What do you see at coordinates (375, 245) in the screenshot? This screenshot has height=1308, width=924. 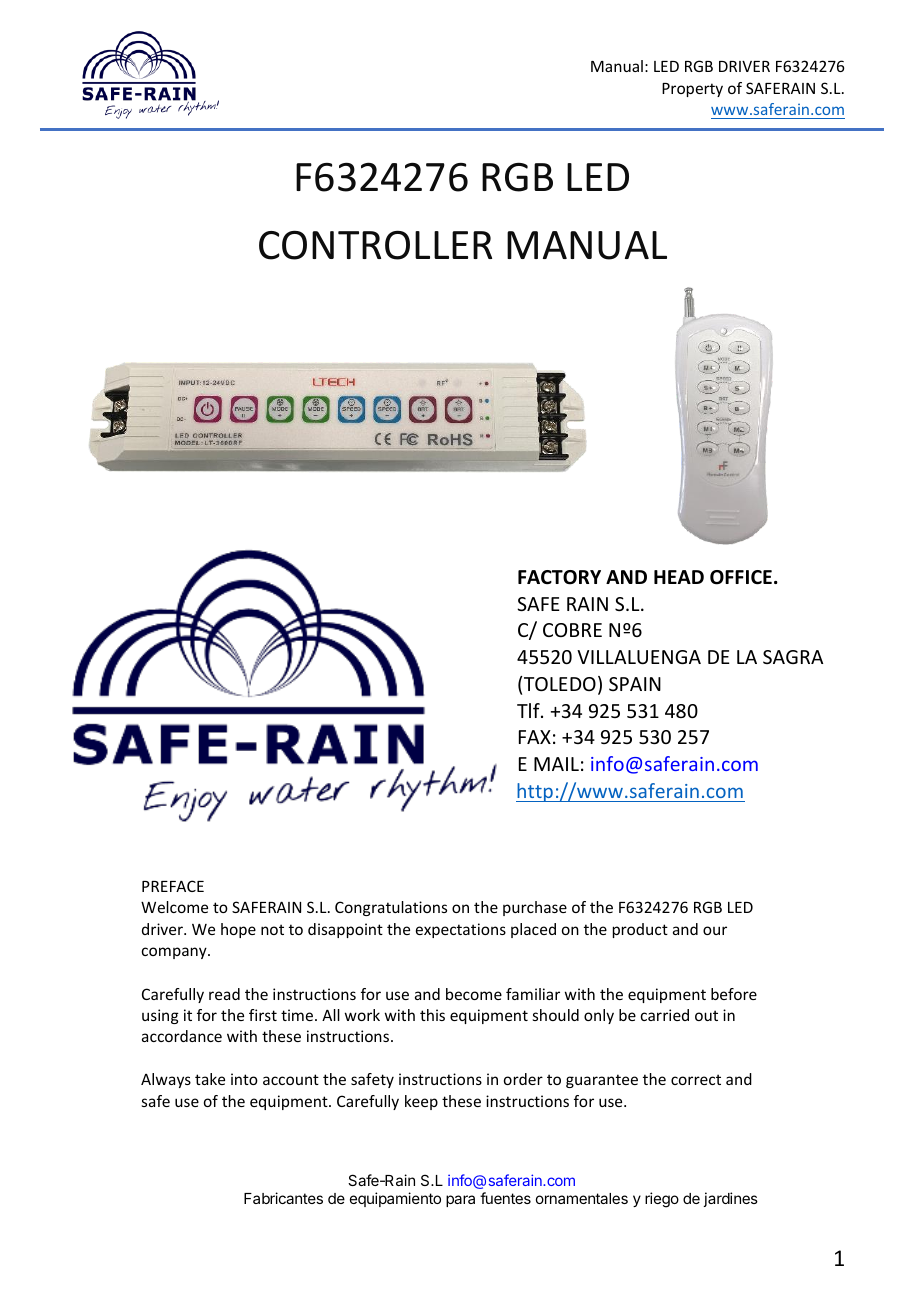 I see `CONTROLLER` at bounding box center [375, 245].
